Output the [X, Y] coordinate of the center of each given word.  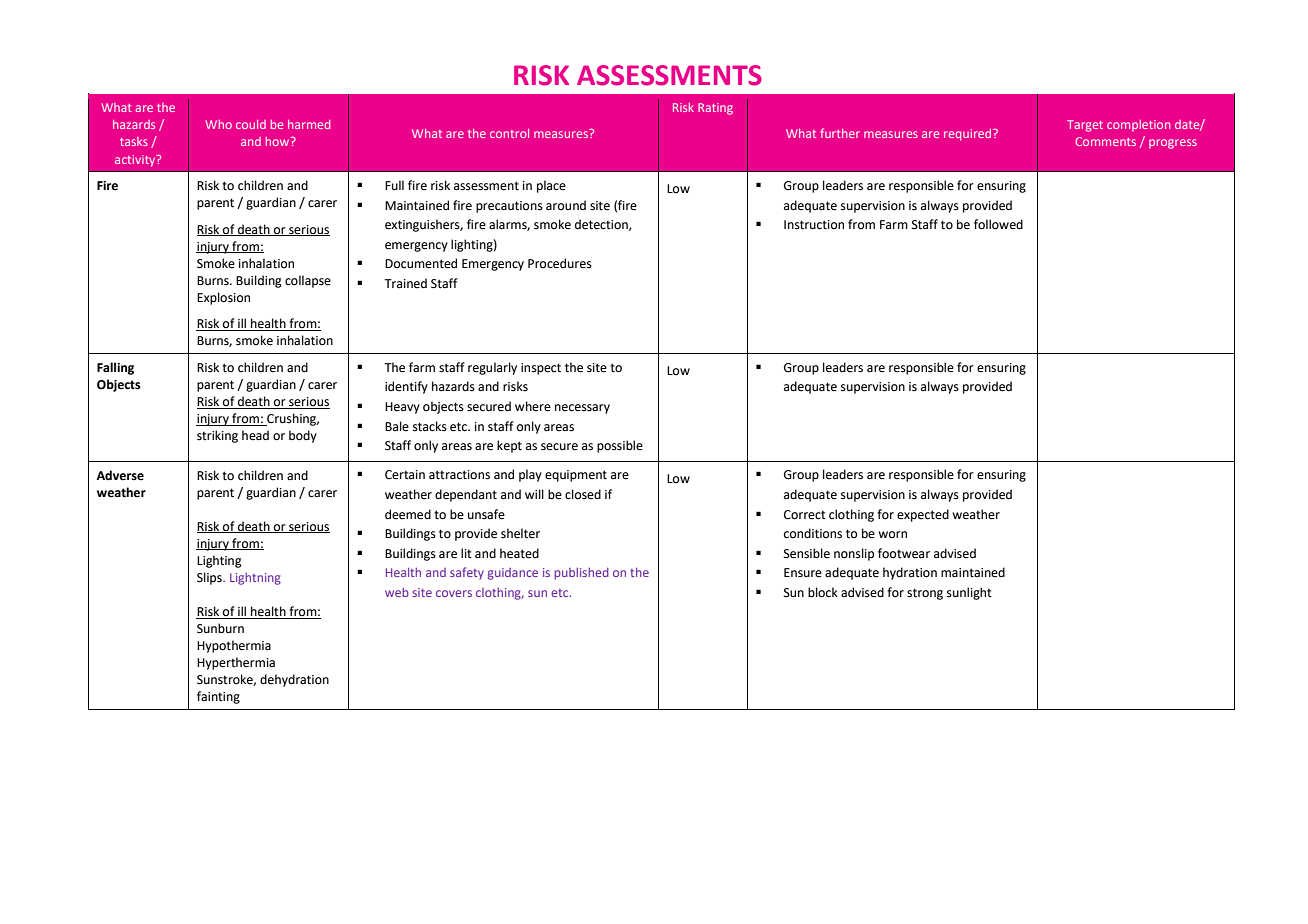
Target [1085, 126]
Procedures [560, 263]
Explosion [223, 298]
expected [923, 515]
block [823, 592]
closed [583, 494]
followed [998, 224]
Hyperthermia [236, 663]
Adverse [120, 475]
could [251, 124]
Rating [715, 109]
